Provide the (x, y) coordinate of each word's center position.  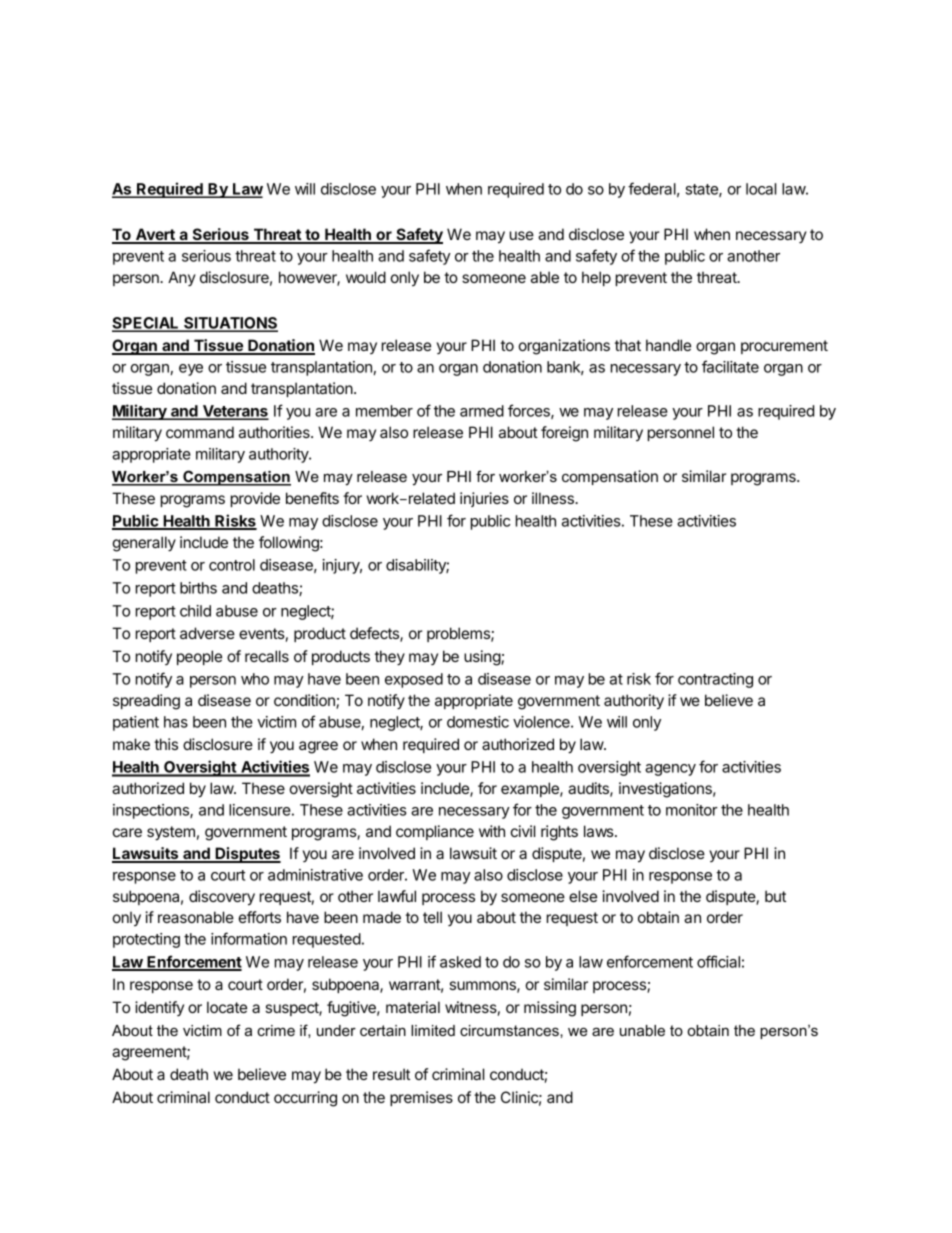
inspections (152, 811)
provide (255, 499)
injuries (484, 499)
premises (421, 1098)
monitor (692, 810)
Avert (155, 235)
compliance (435, 832)
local (761, 189)
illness (554, 498)
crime (276, 1030)
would (366, 277)
